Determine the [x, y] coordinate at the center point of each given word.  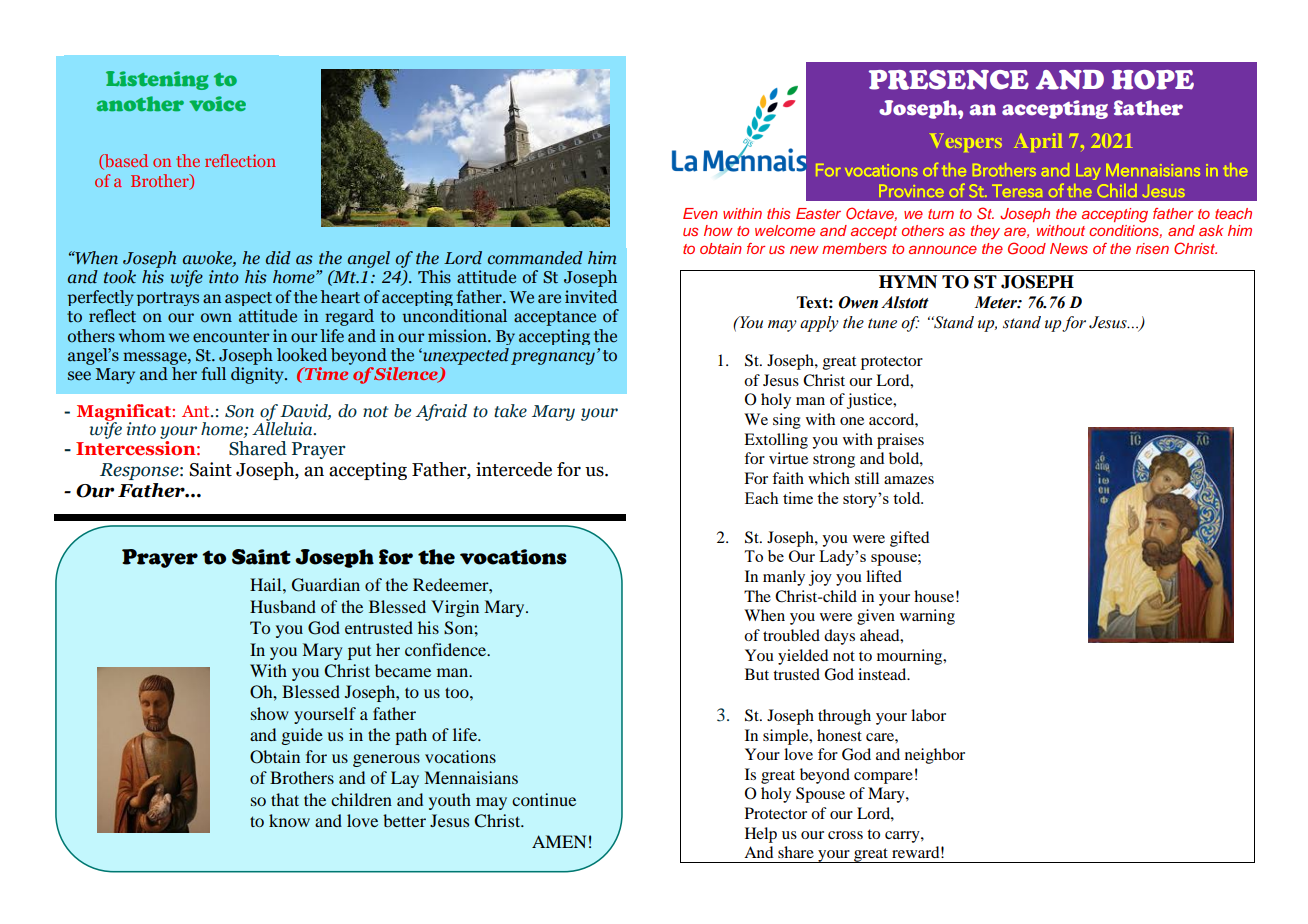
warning [927, 617]
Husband [283, 606]
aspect [248, 299]
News [1069, 248]
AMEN [559, 841]
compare [883, 778]
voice [217, 103]
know [289, 820]
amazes [909, 480]
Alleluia [283, 427]
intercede [514, 469]
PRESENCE [949, 80]
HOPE [1153, 80]
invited [591, 297]
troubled [791, 635]
